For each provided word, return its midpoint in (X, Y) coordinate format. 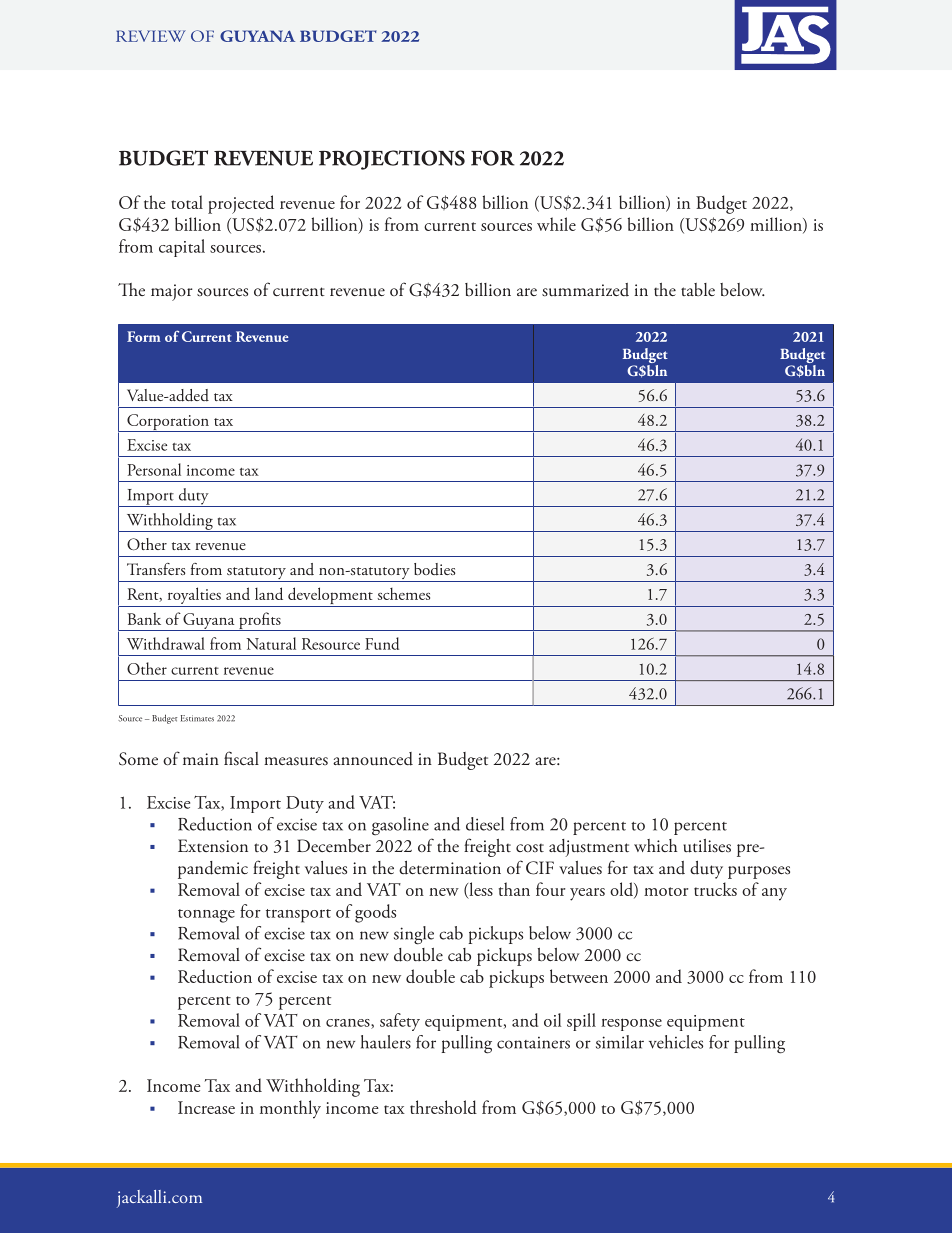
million (777, 225)
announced (373, 759)
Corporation (168, 423)
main (201, 759)
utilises (707, 846)
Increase (206, 1107)
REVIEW (151, 36)
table (698, 289)
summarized (585, 290)
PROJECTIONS (392, 160)
